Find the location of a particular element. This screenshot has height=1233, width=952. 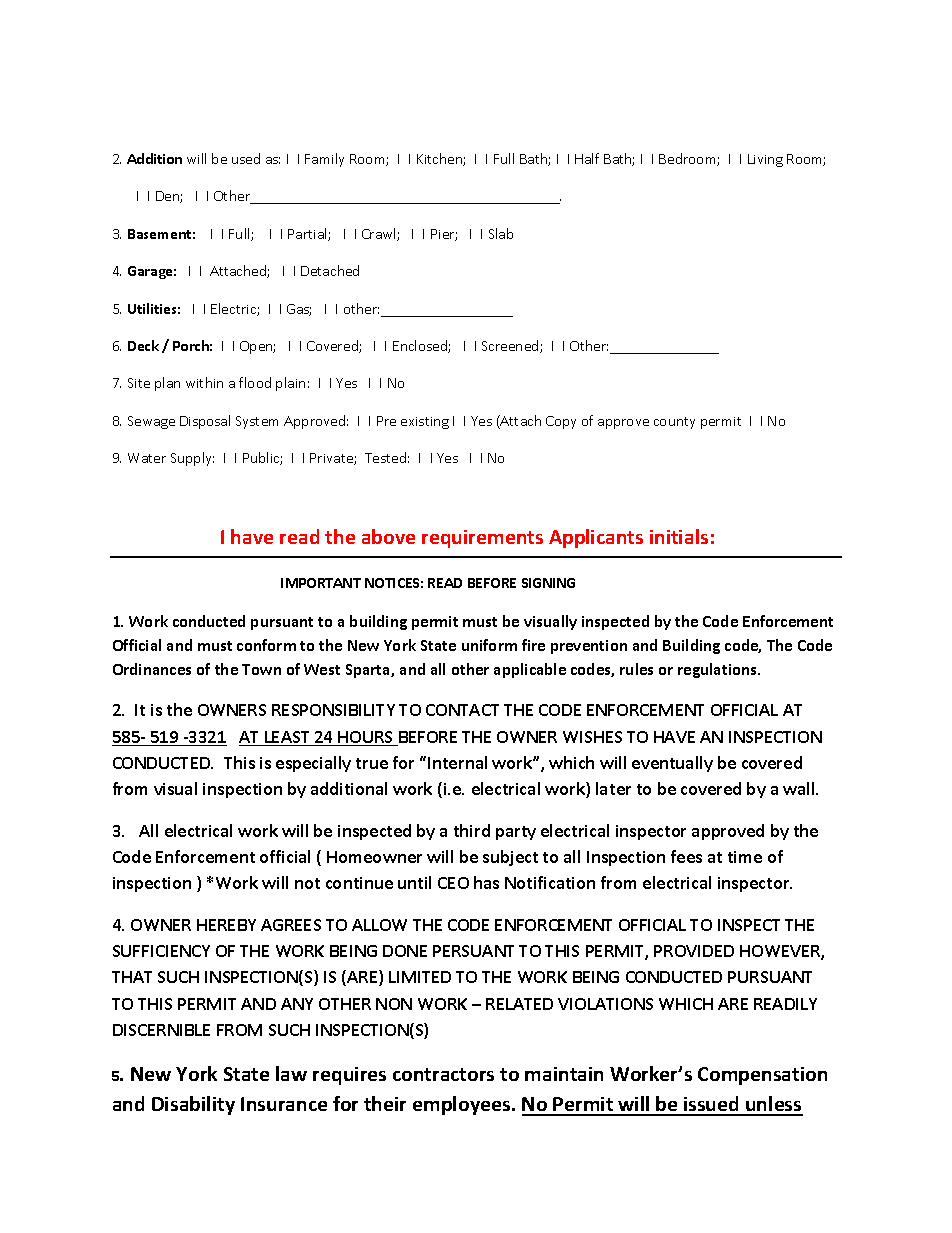

county is located at coordinates (674, 423).
